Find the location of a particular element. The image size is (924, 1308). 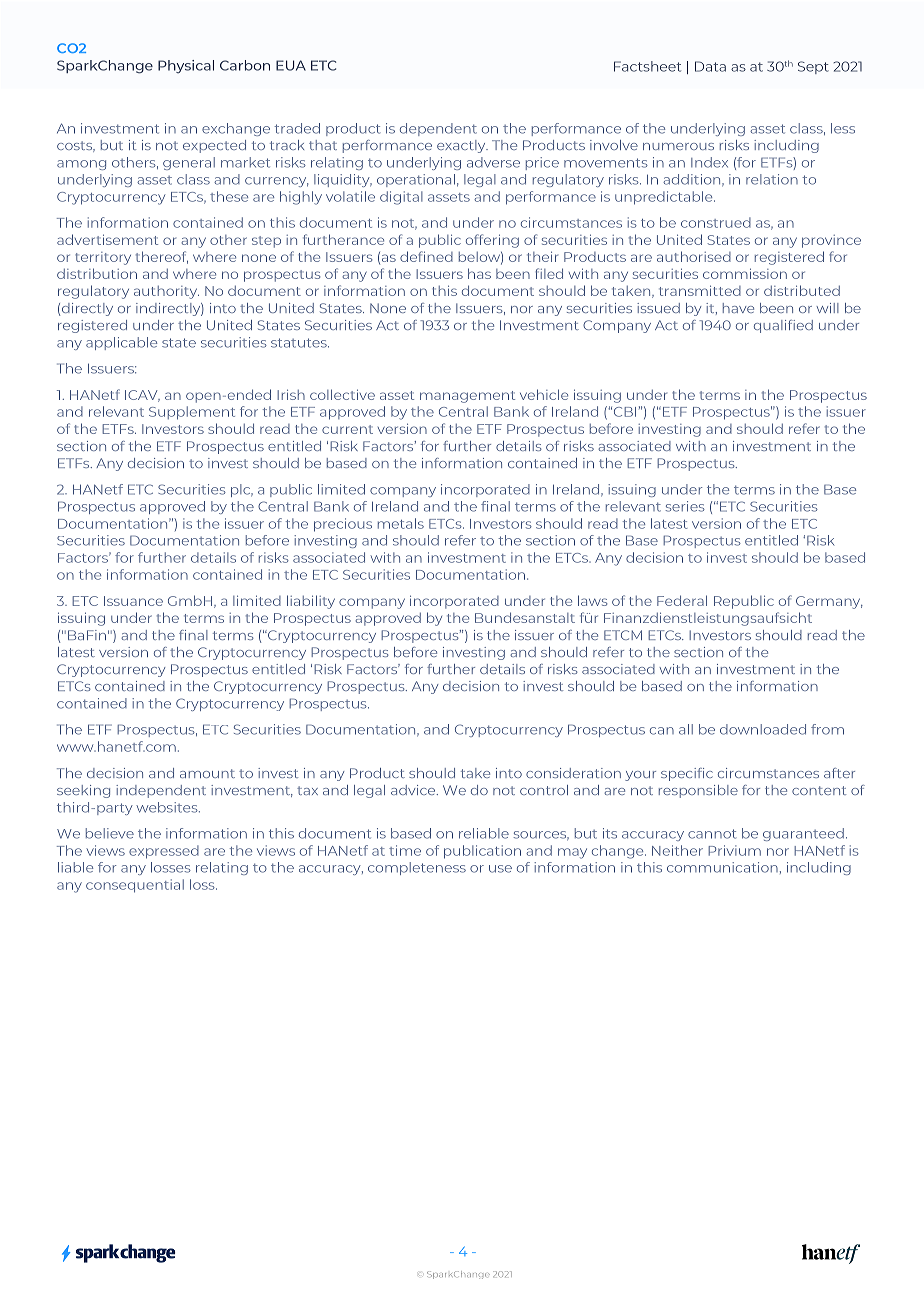

Data is located at coordinates (710, 66).
